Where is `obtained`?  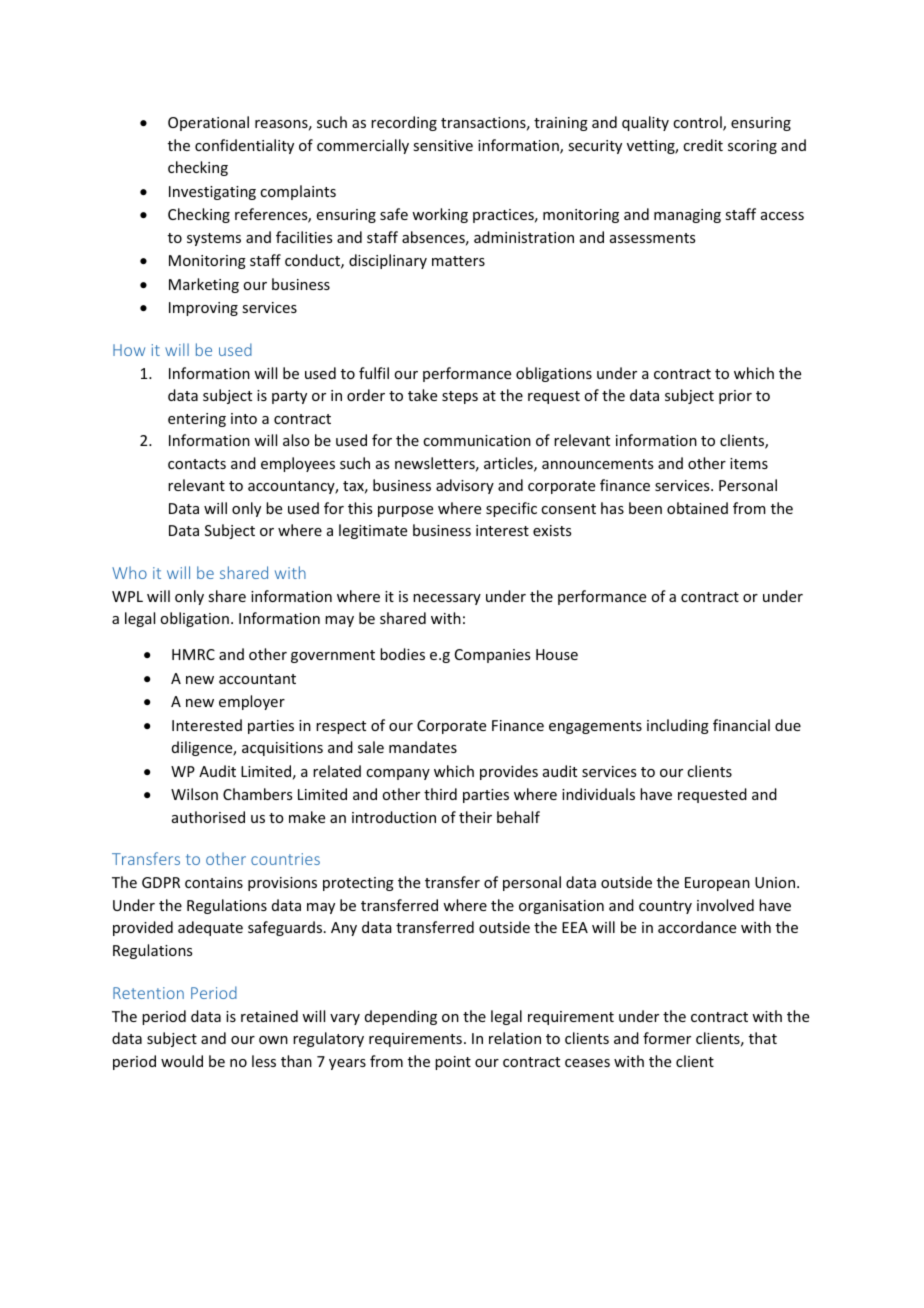 obtained is located at coordinates (697, 508).
